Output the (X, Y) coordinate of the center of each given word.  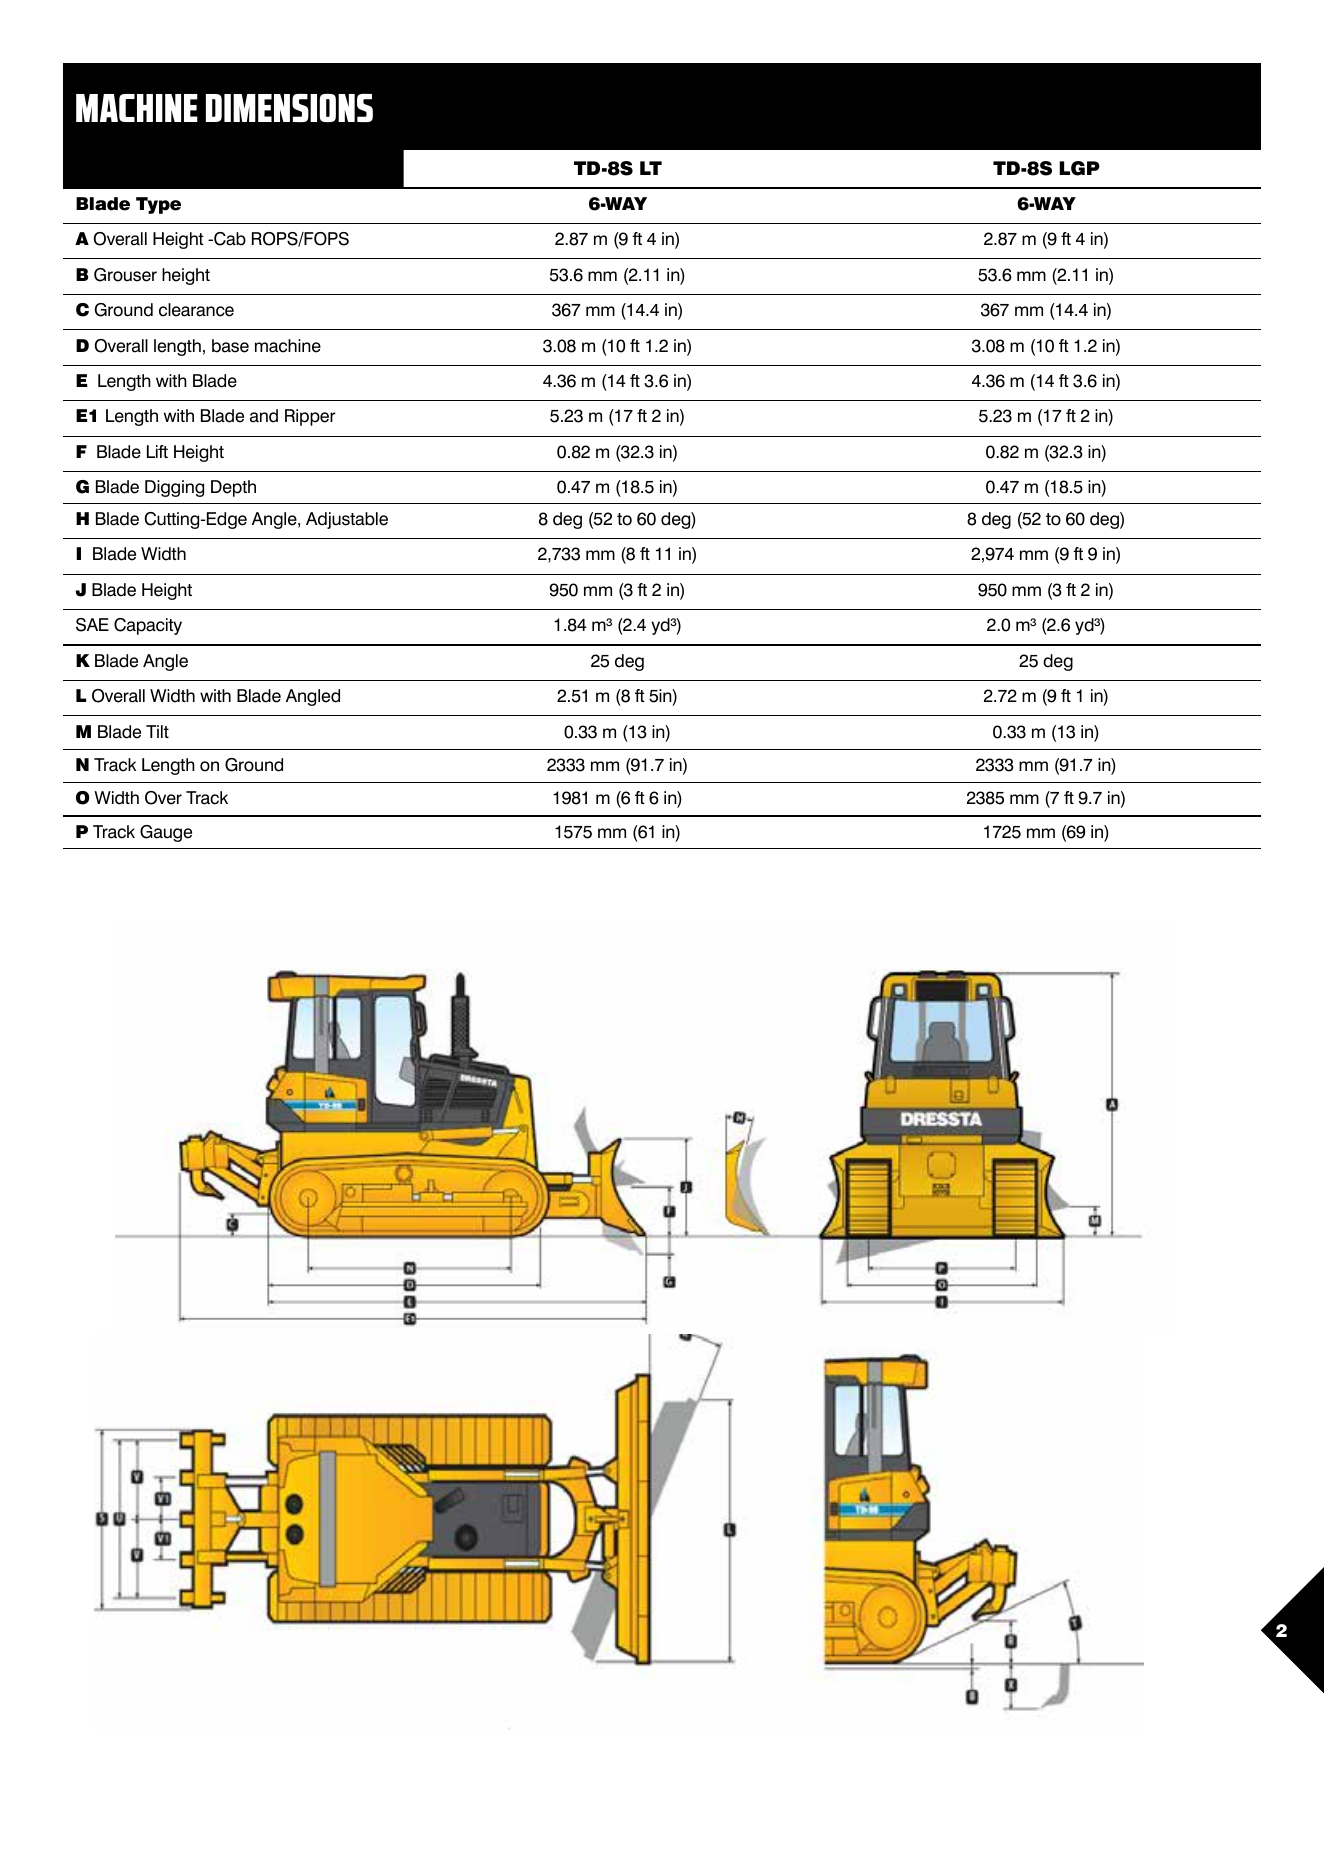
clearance (196, 310)
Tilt (157, 731)
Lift (157, 451)
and (264, 416)
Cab (229, 239)
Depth (233, 488)
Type (158, 205)
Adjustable (347, 520)
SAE (92, 625)
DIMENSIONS (289, 108)
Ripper (310, 417)
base (230, 346)
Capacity (148, 626)
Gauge (166, 833)
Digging (174, 488)
